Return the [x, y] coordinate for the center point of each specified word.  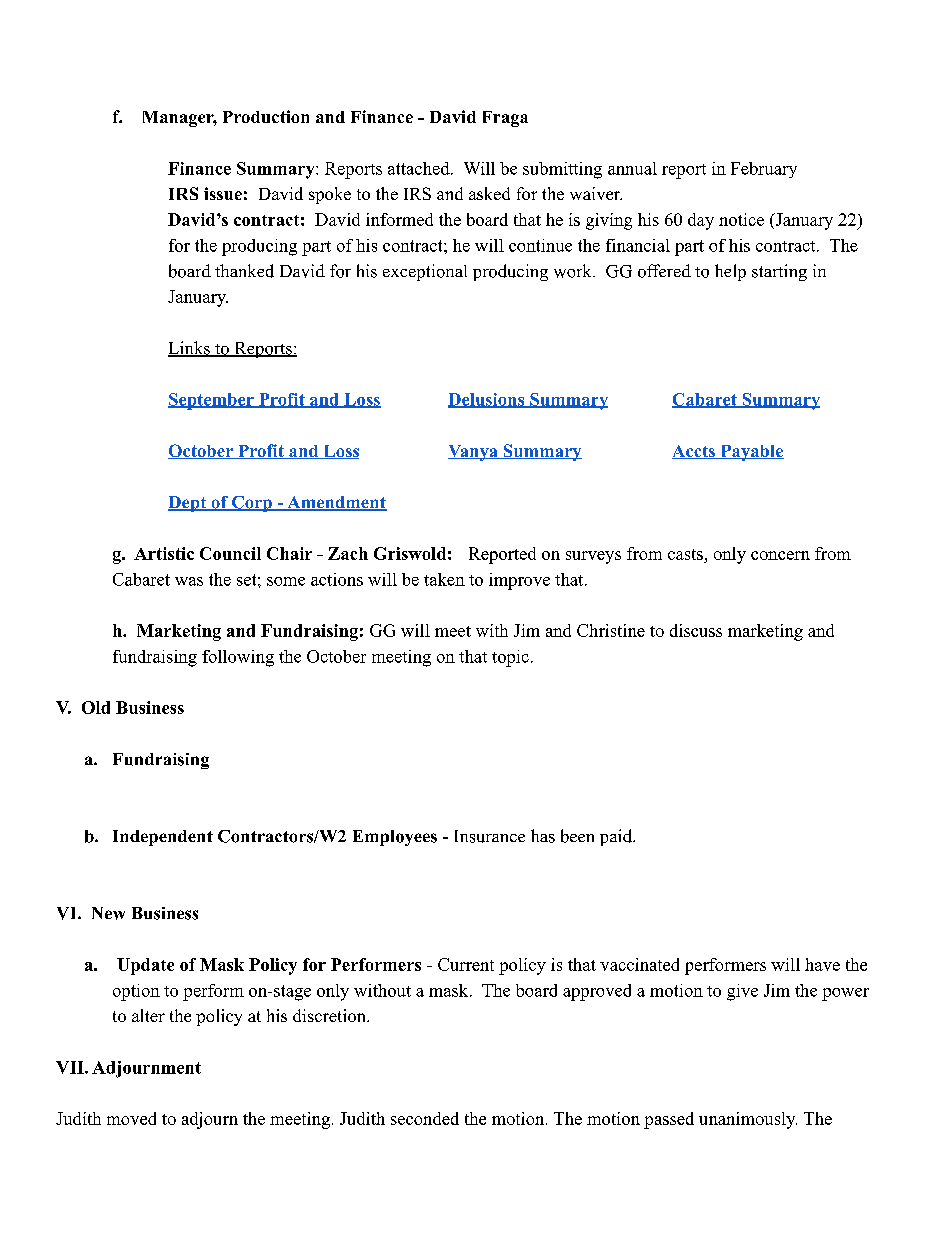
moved [131, 1118]
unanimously [748, 1120]
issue [223, 193]
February [764, 170]
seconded [425, 1118]
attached [420, 168]
